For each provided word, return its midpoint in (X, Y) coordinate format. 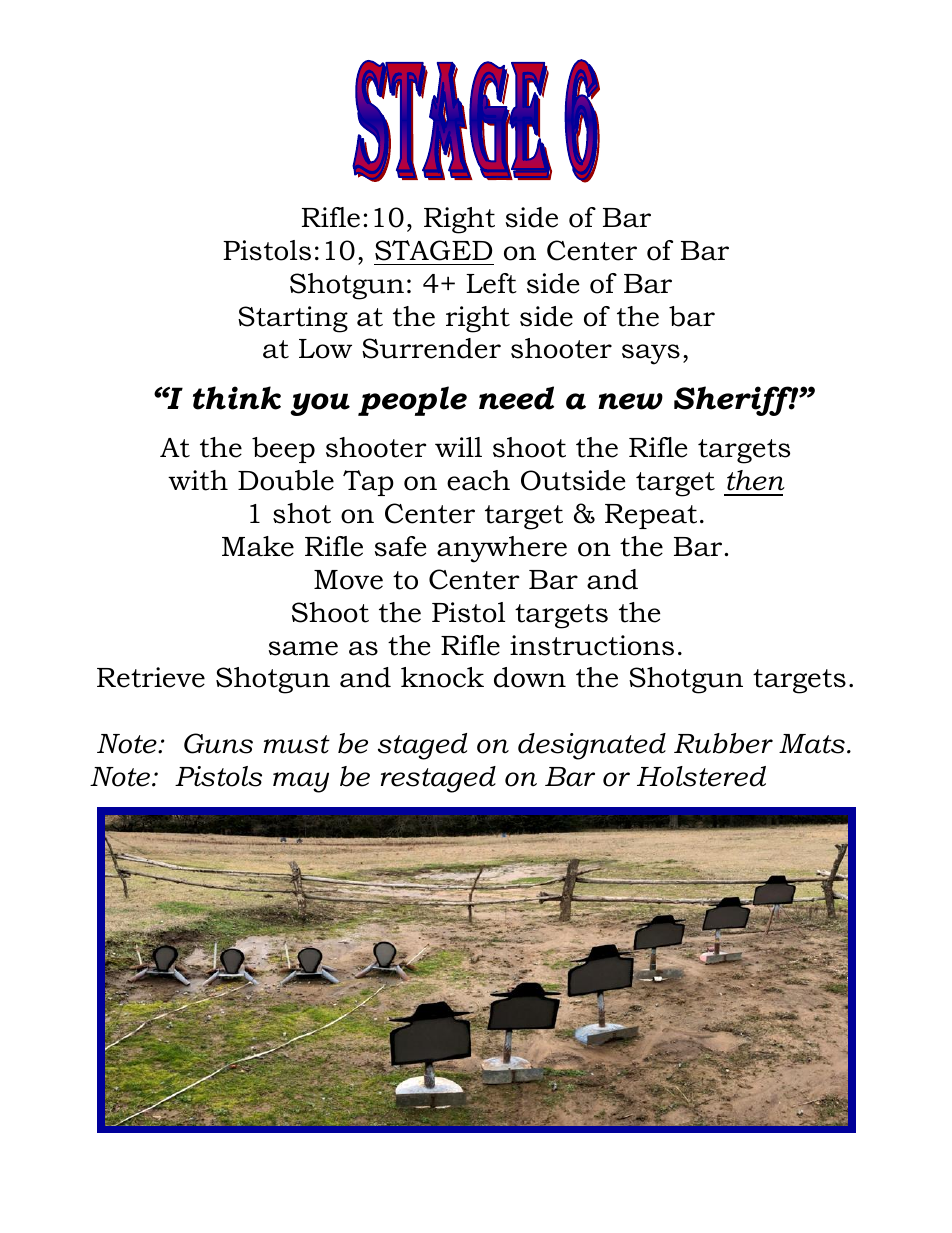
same (303, 648)
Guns (218, 743)
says (651, 354)
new (630, 401)
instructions (592, 645)
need (516, 398)
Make (258, 546)
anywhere (502, 549)
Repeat (651, 516)
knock (442, 677)
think (237, 398)
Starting (293, 319)
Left (491, 283)
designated (592, 746)
